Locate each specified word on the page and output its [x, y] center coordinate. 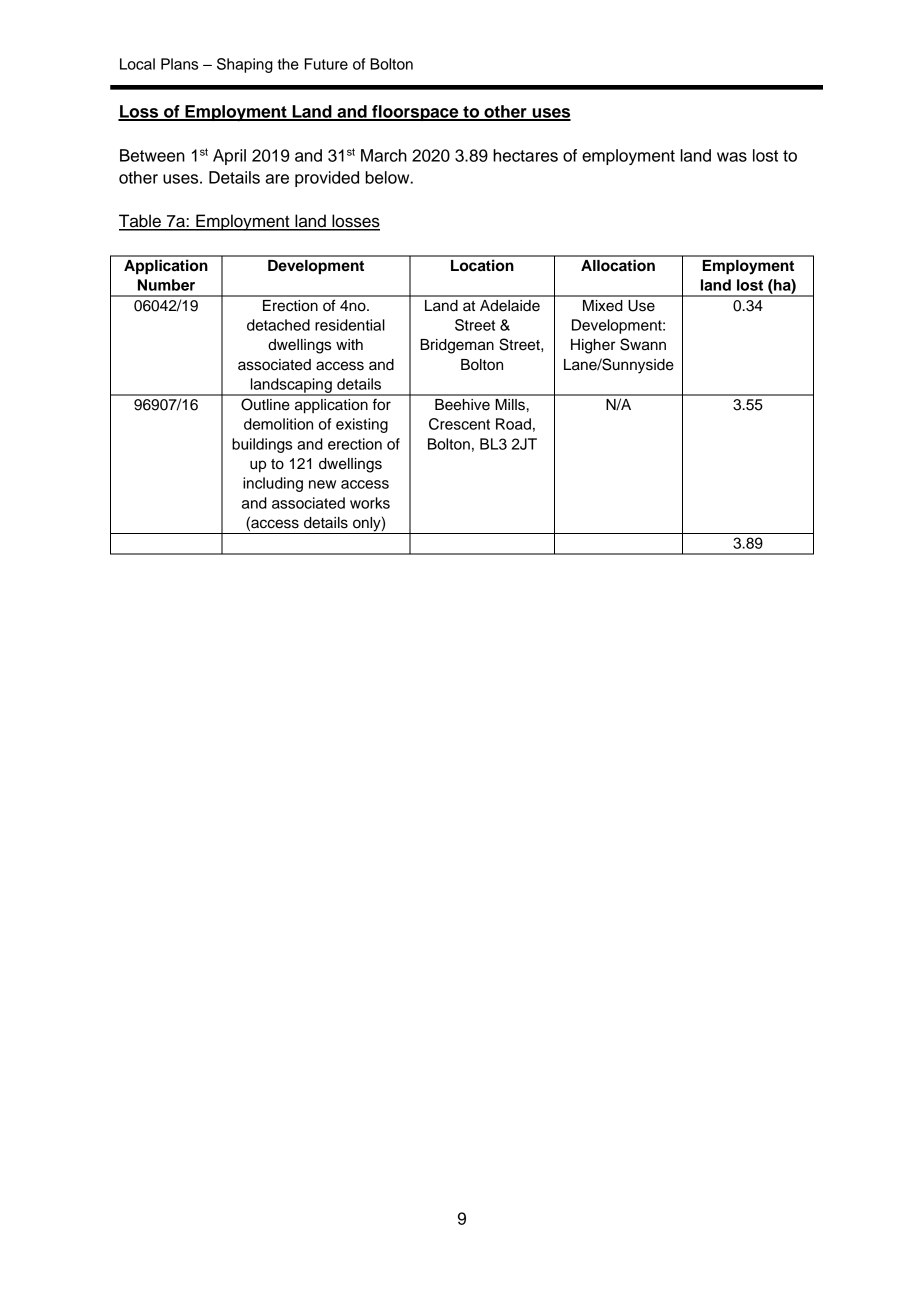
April [229, 157]
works [370, 503]
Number [166, 285]
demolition [278, 424]
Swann [643, 344]
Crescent [459, 424]
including [273, 484]
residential [350, 325]
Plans [179, 64]
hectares [525, 155]
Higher [593, 346]
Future [326, 64]
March [384, 155]
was [732, 157]
